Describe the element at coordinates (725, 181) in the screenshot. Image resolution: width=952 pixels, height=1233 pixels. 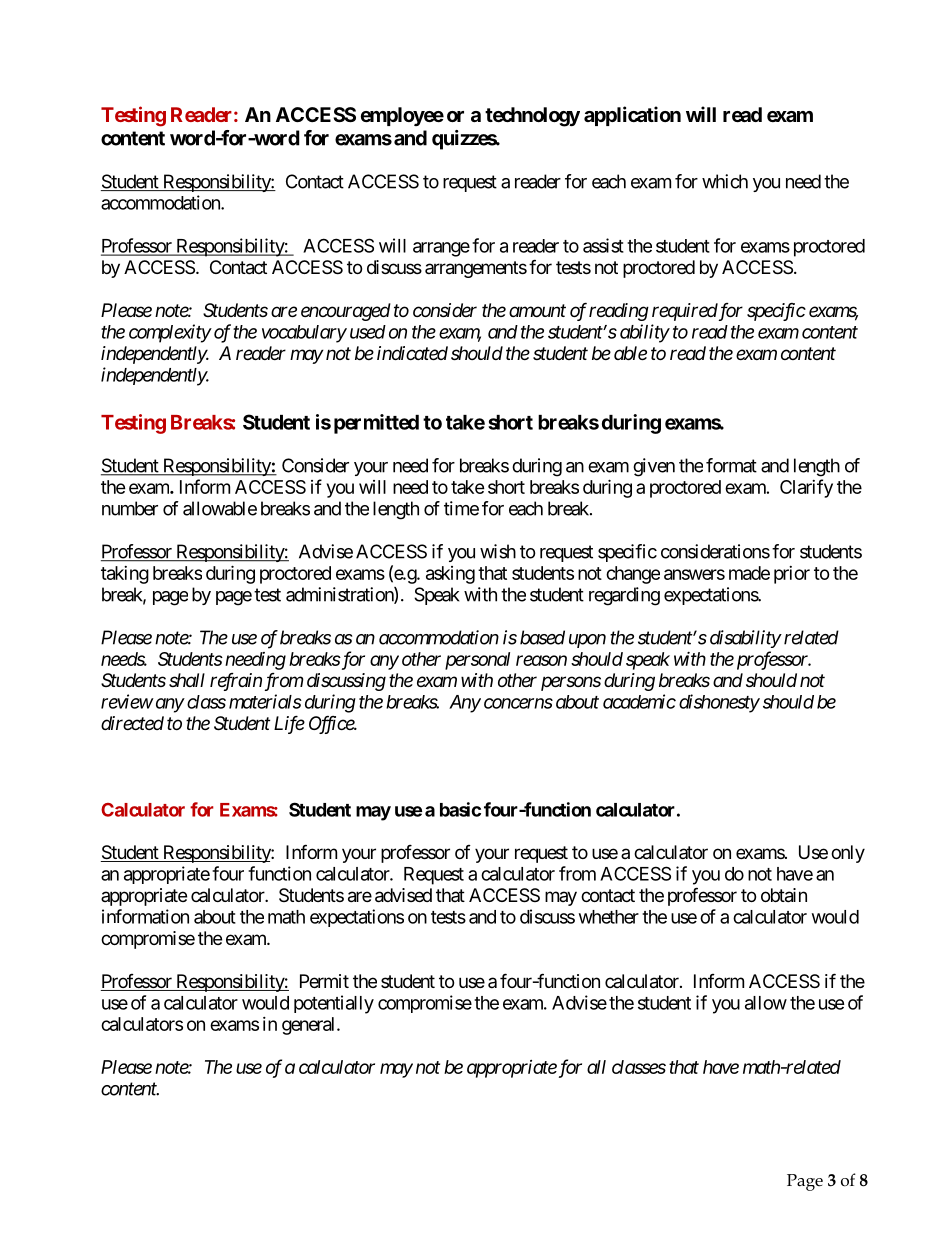
I see `which` at that location.
